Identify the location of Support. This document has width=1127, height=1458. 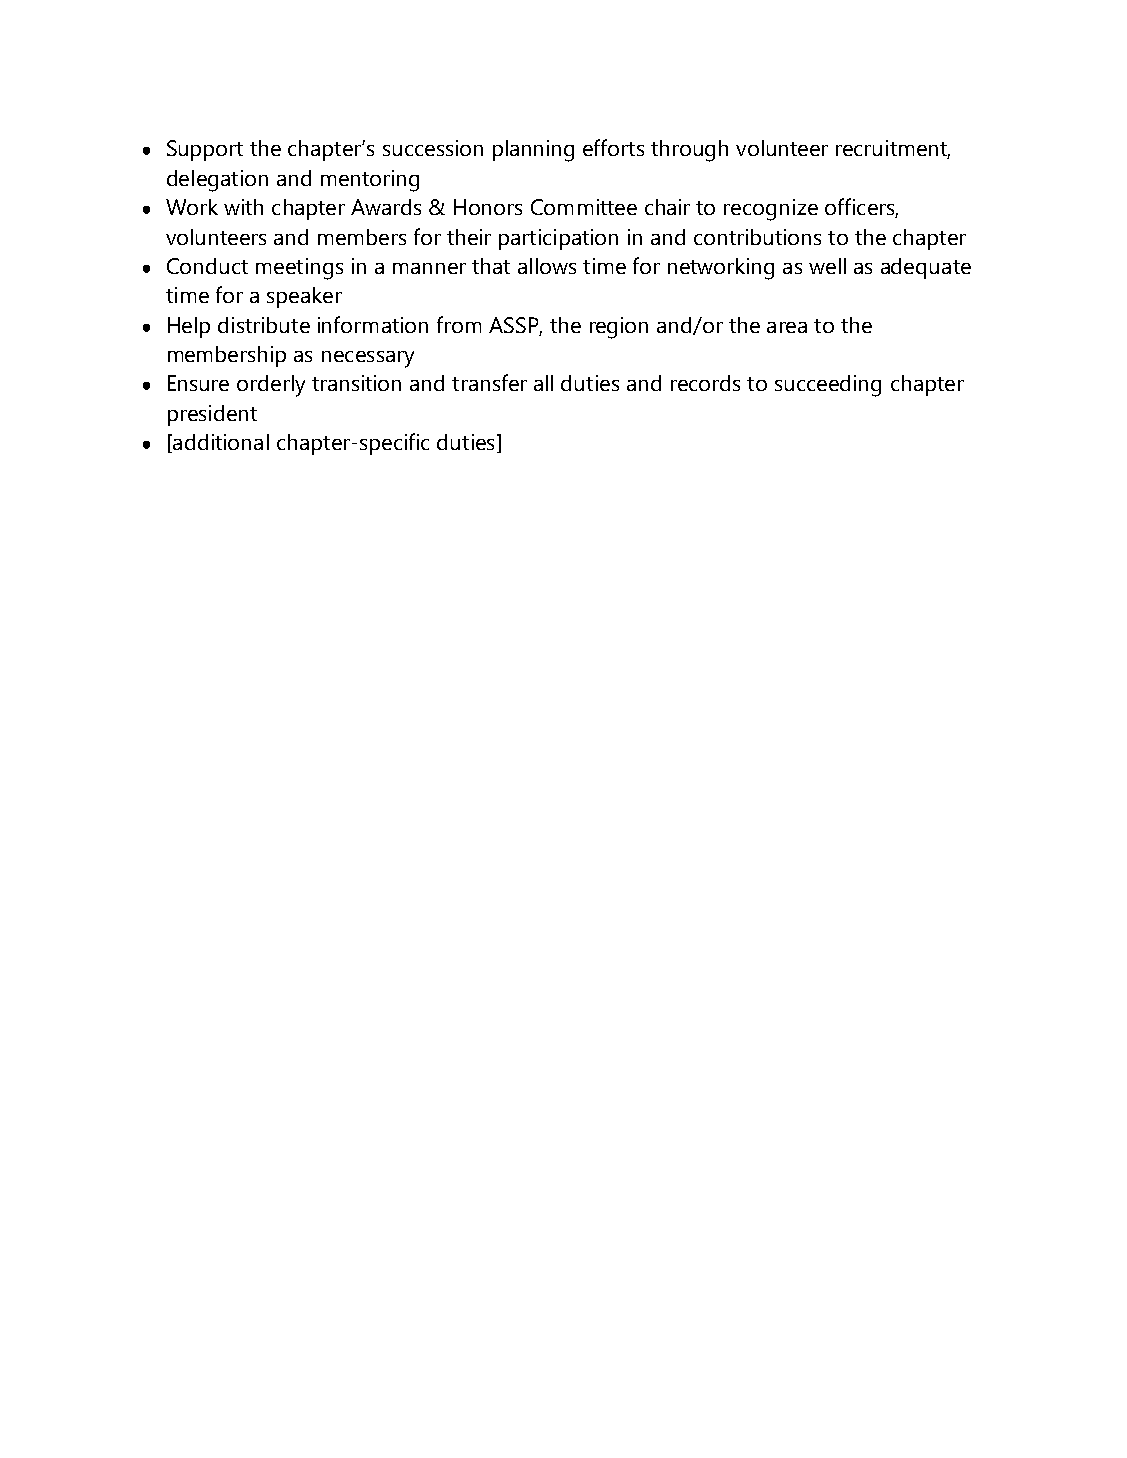
(205, 150).
